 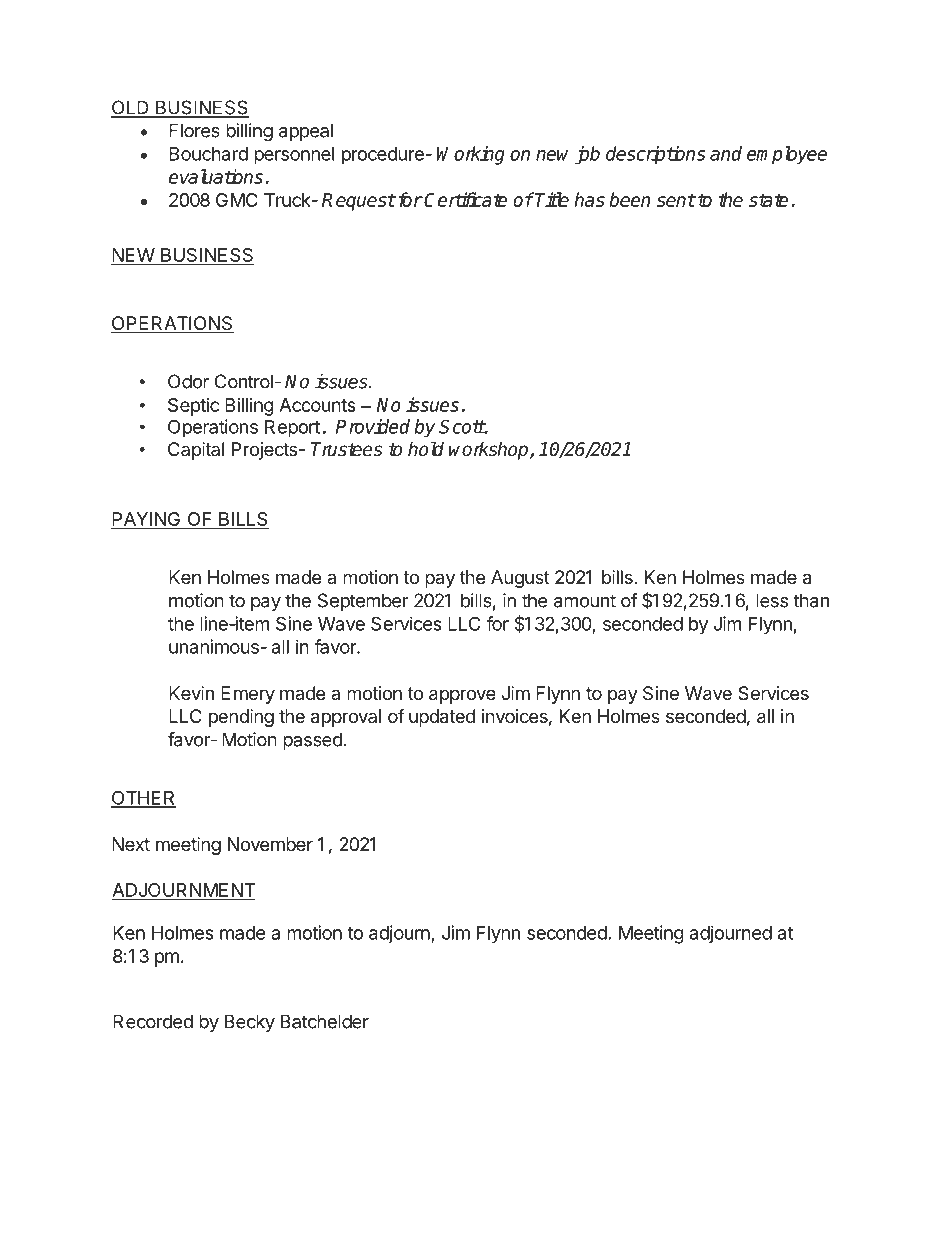 I want to click on state, so click(x=769, y=200).
